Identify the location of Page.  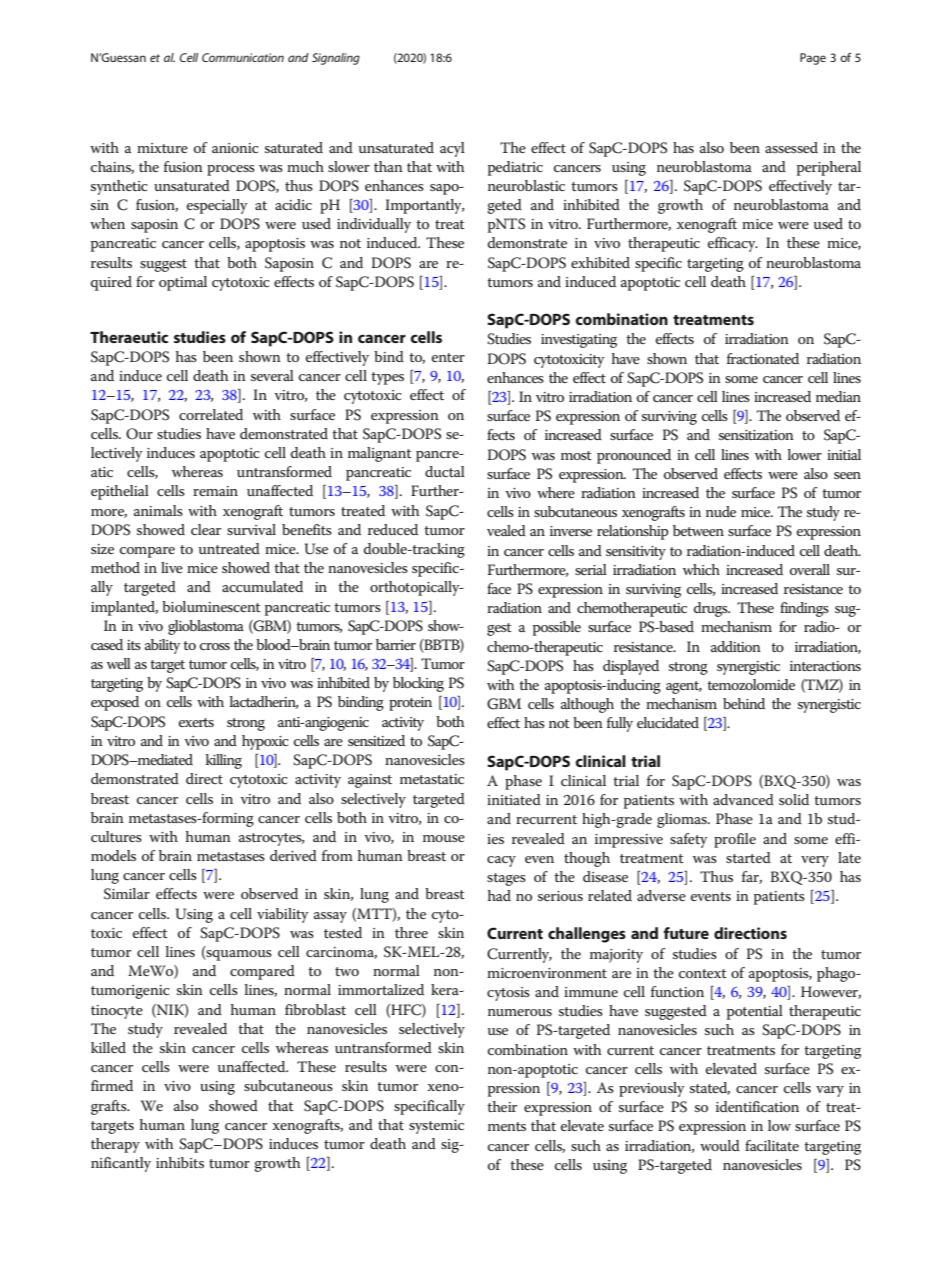
(813, 59).
